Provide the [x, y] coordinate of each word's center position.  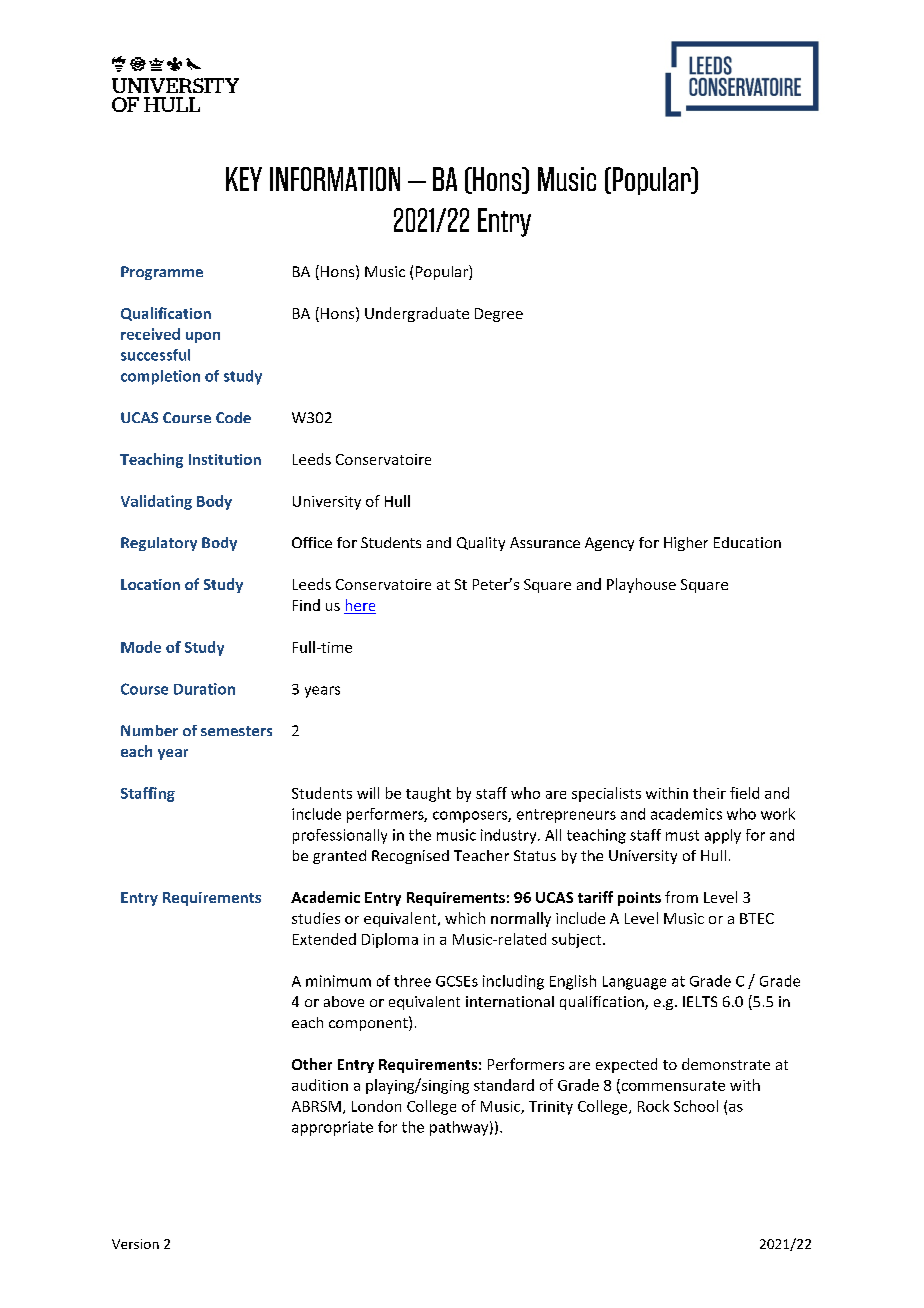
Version [135, 1244]
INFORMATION [335, 179]
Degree [499, 315]
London [376, 1106]
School [696, 1106]
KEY [244, 179]
